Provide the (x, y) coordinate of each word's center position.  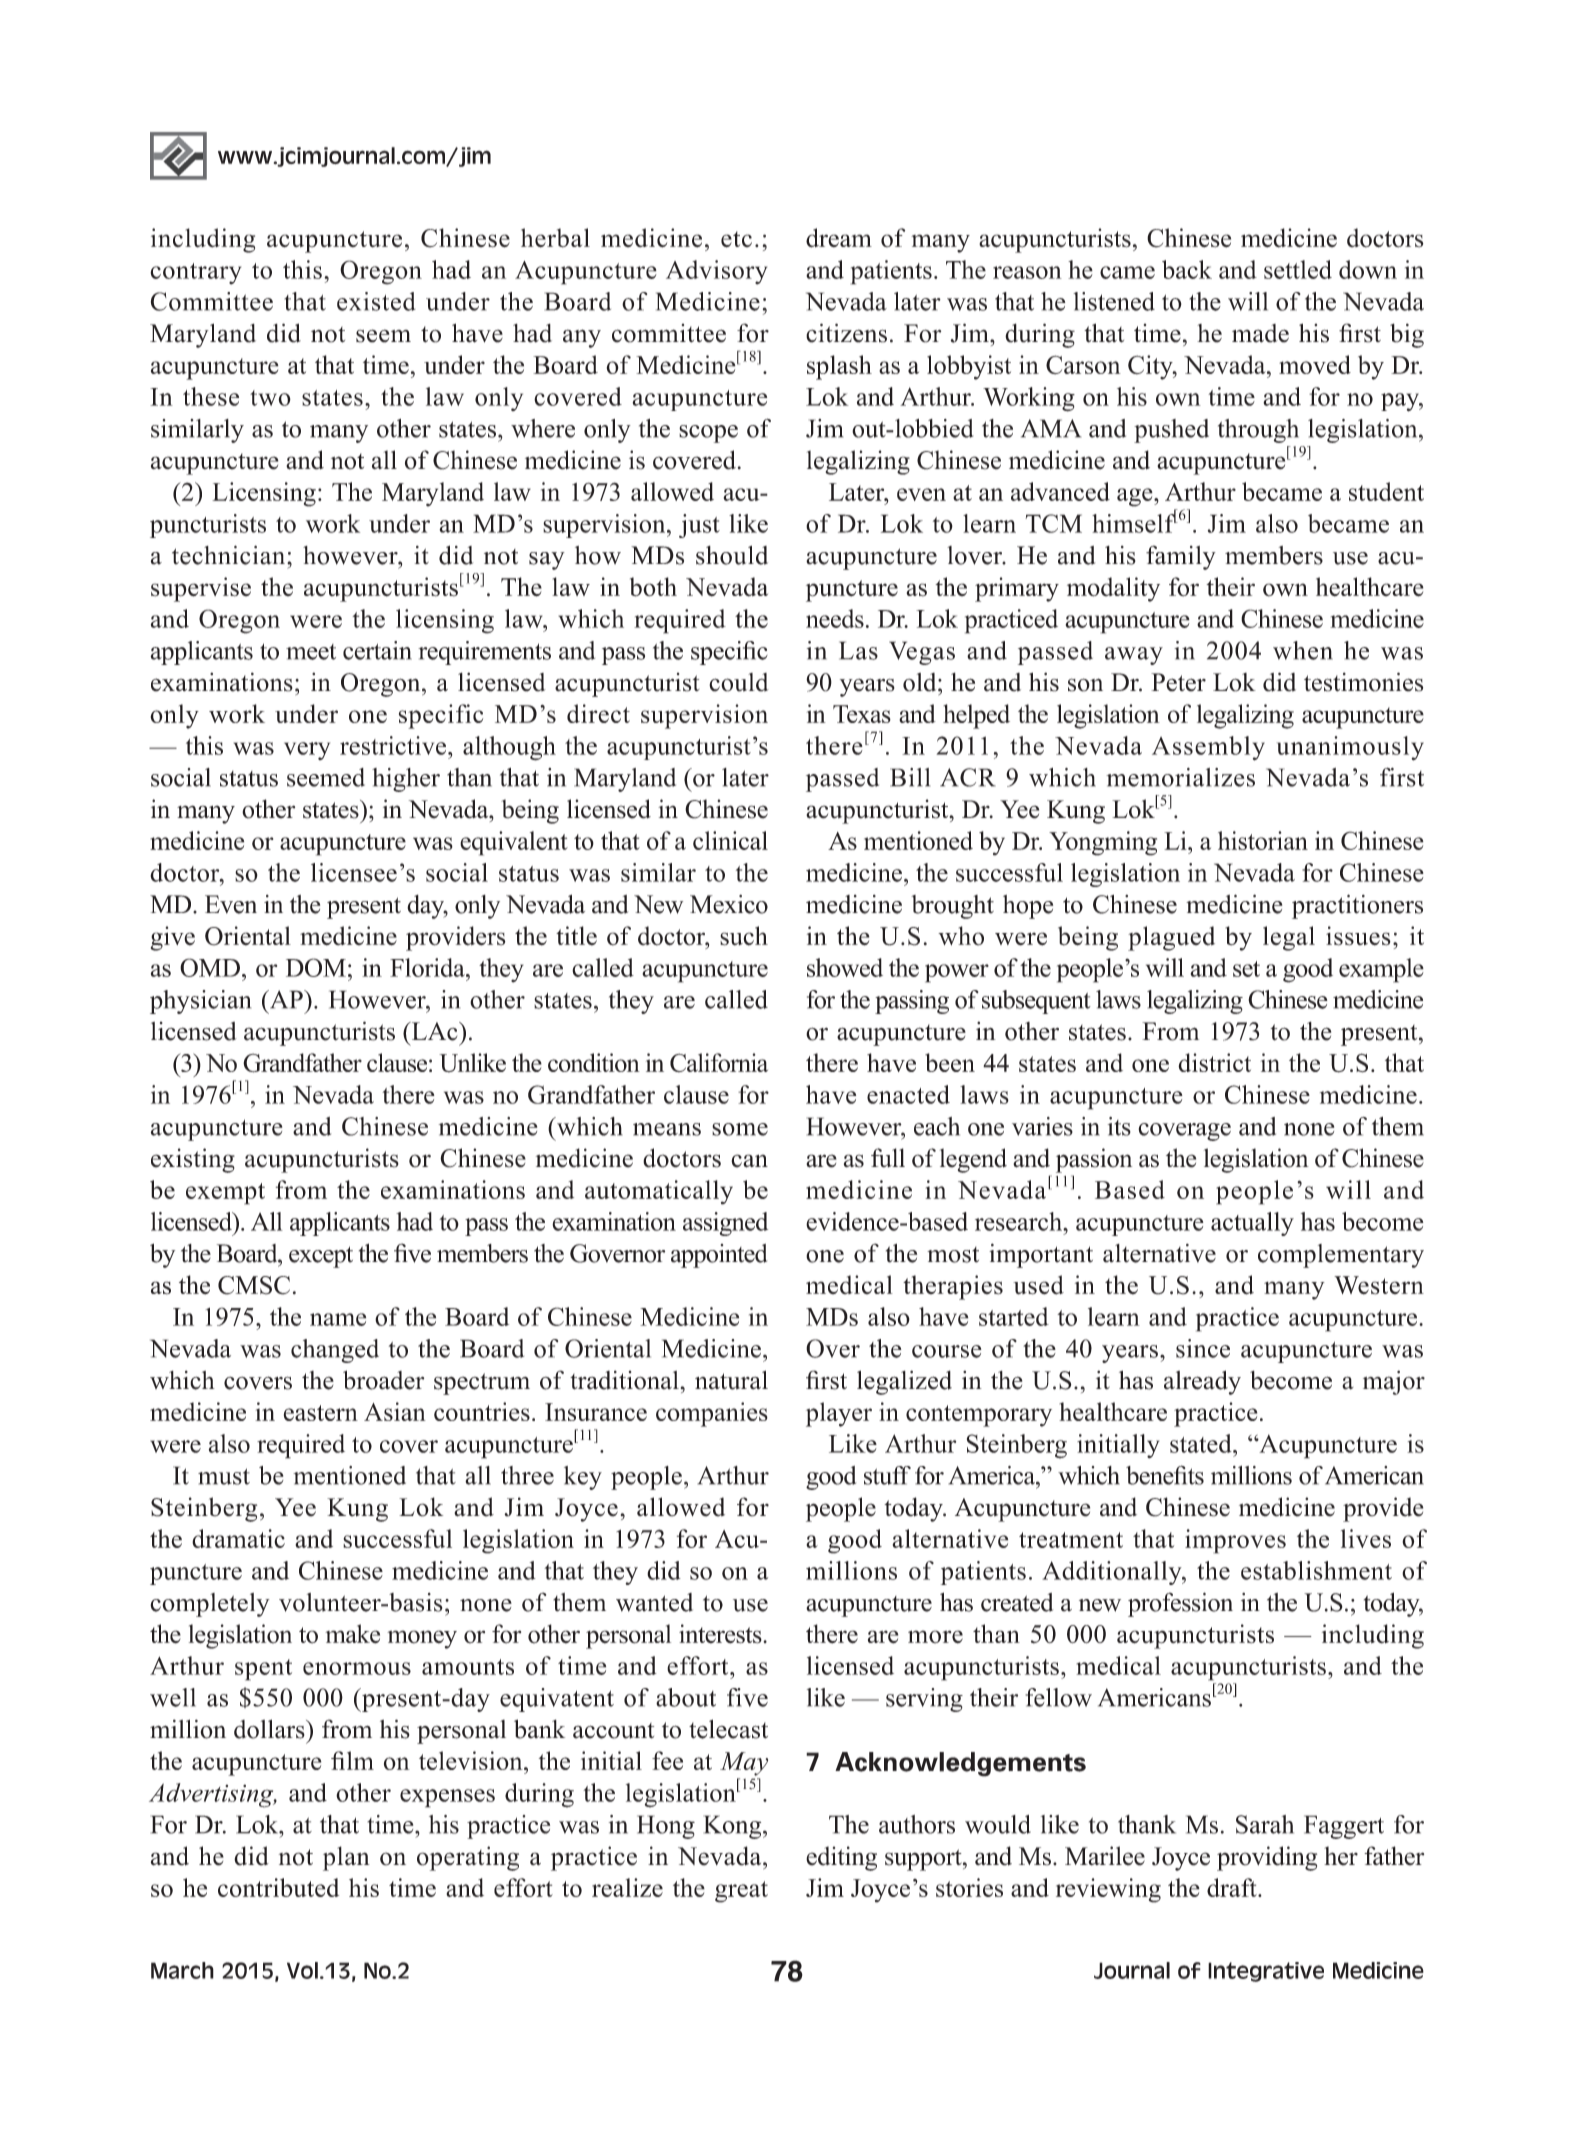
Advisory (716, 272)
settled (1298, 269)
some (740, 1129)
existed (376, 301)
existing (193, 1160)
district (1214, 1062)
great (741, 1892)
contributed (278, 1887)
